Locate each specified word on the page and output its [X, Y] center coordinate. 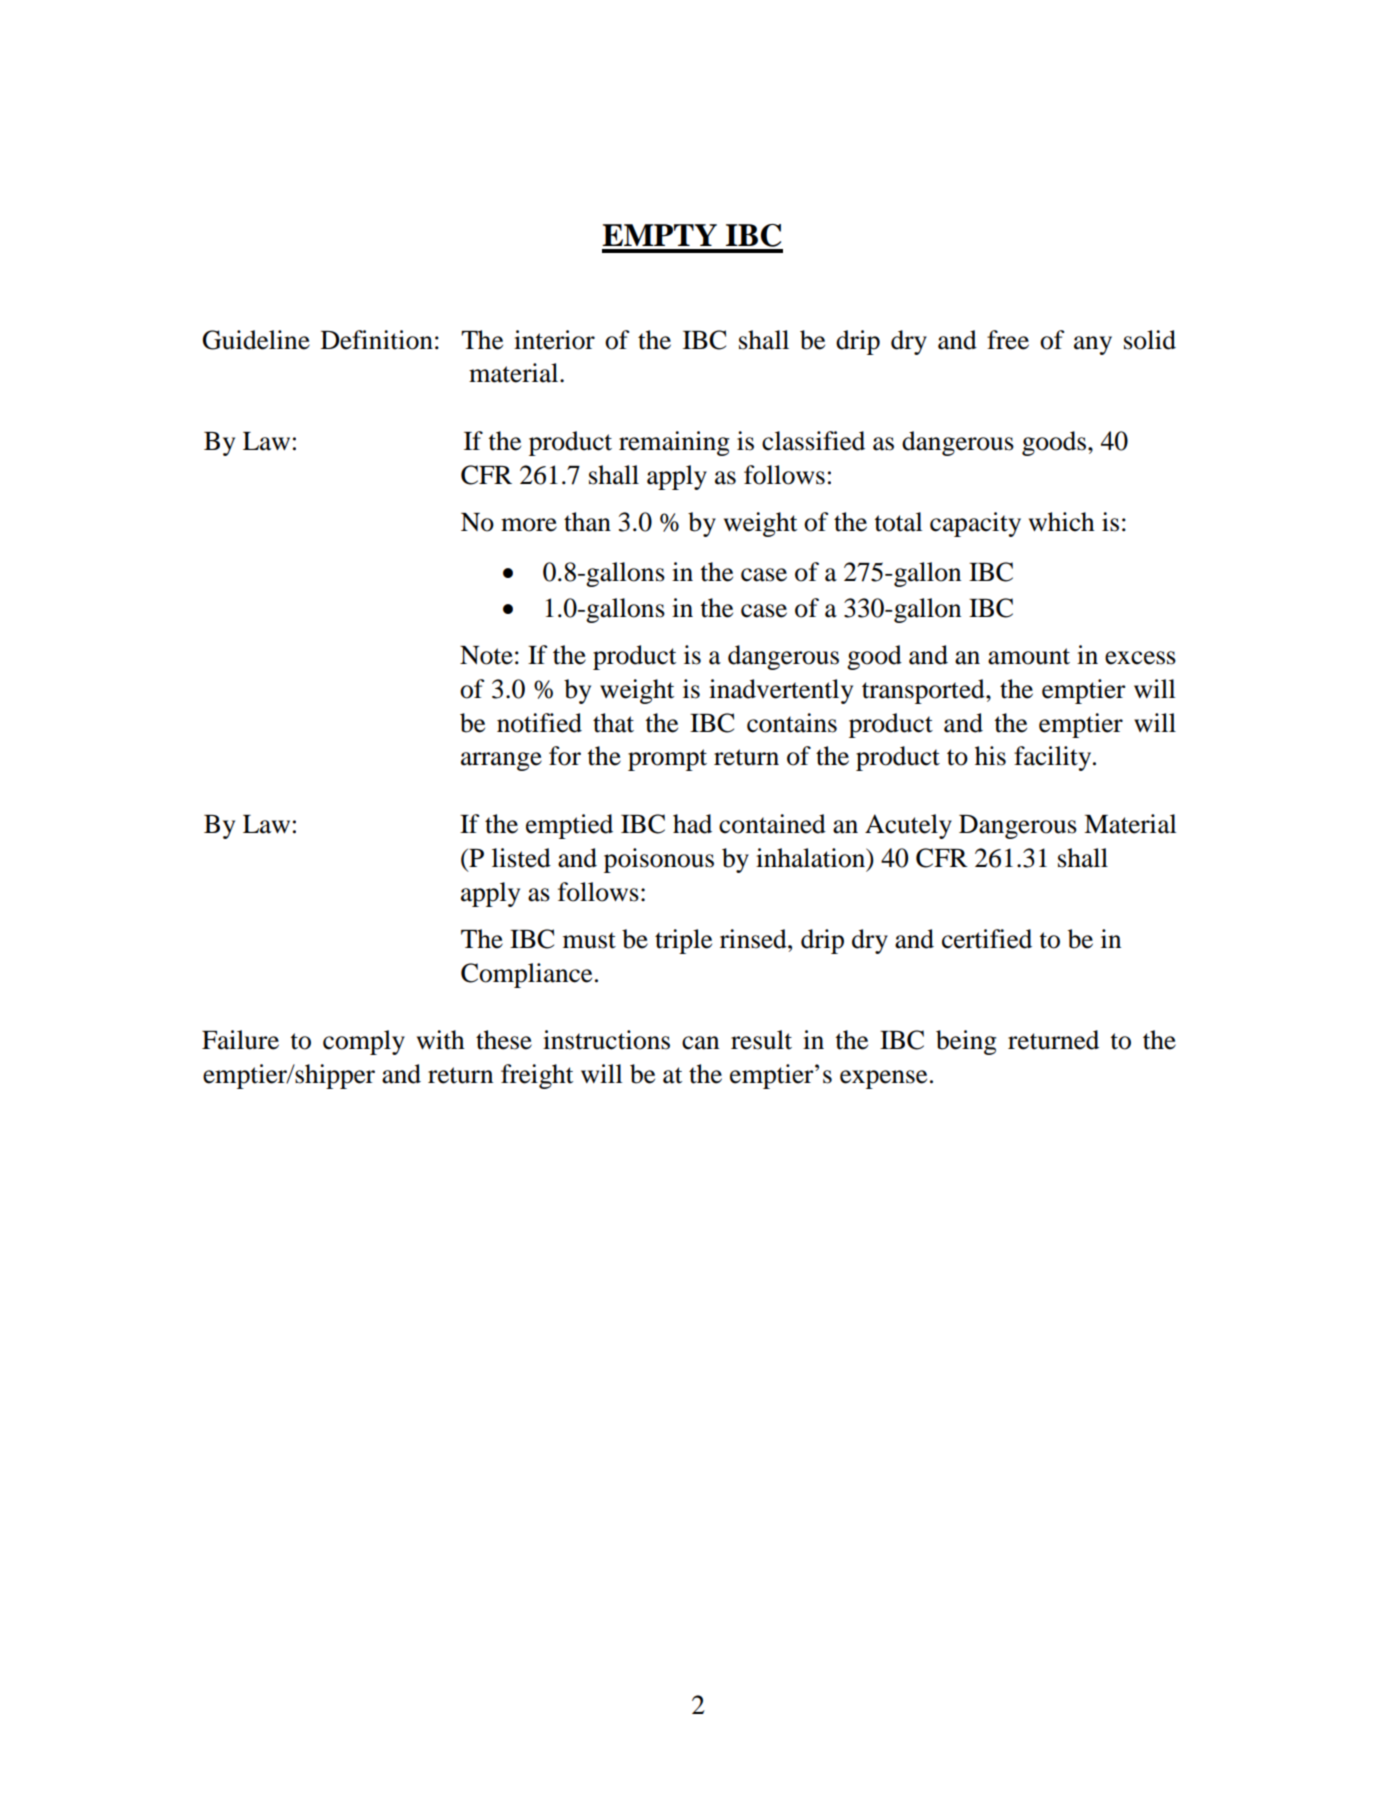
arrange [501, 761]
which [1062, 522]
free [1008, 340]
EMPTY [659, 235]
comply [364, 1042]
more [529, 525]
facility [1054, 758]
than [587, 522]
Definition [377, 340]
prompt [667, 760]
